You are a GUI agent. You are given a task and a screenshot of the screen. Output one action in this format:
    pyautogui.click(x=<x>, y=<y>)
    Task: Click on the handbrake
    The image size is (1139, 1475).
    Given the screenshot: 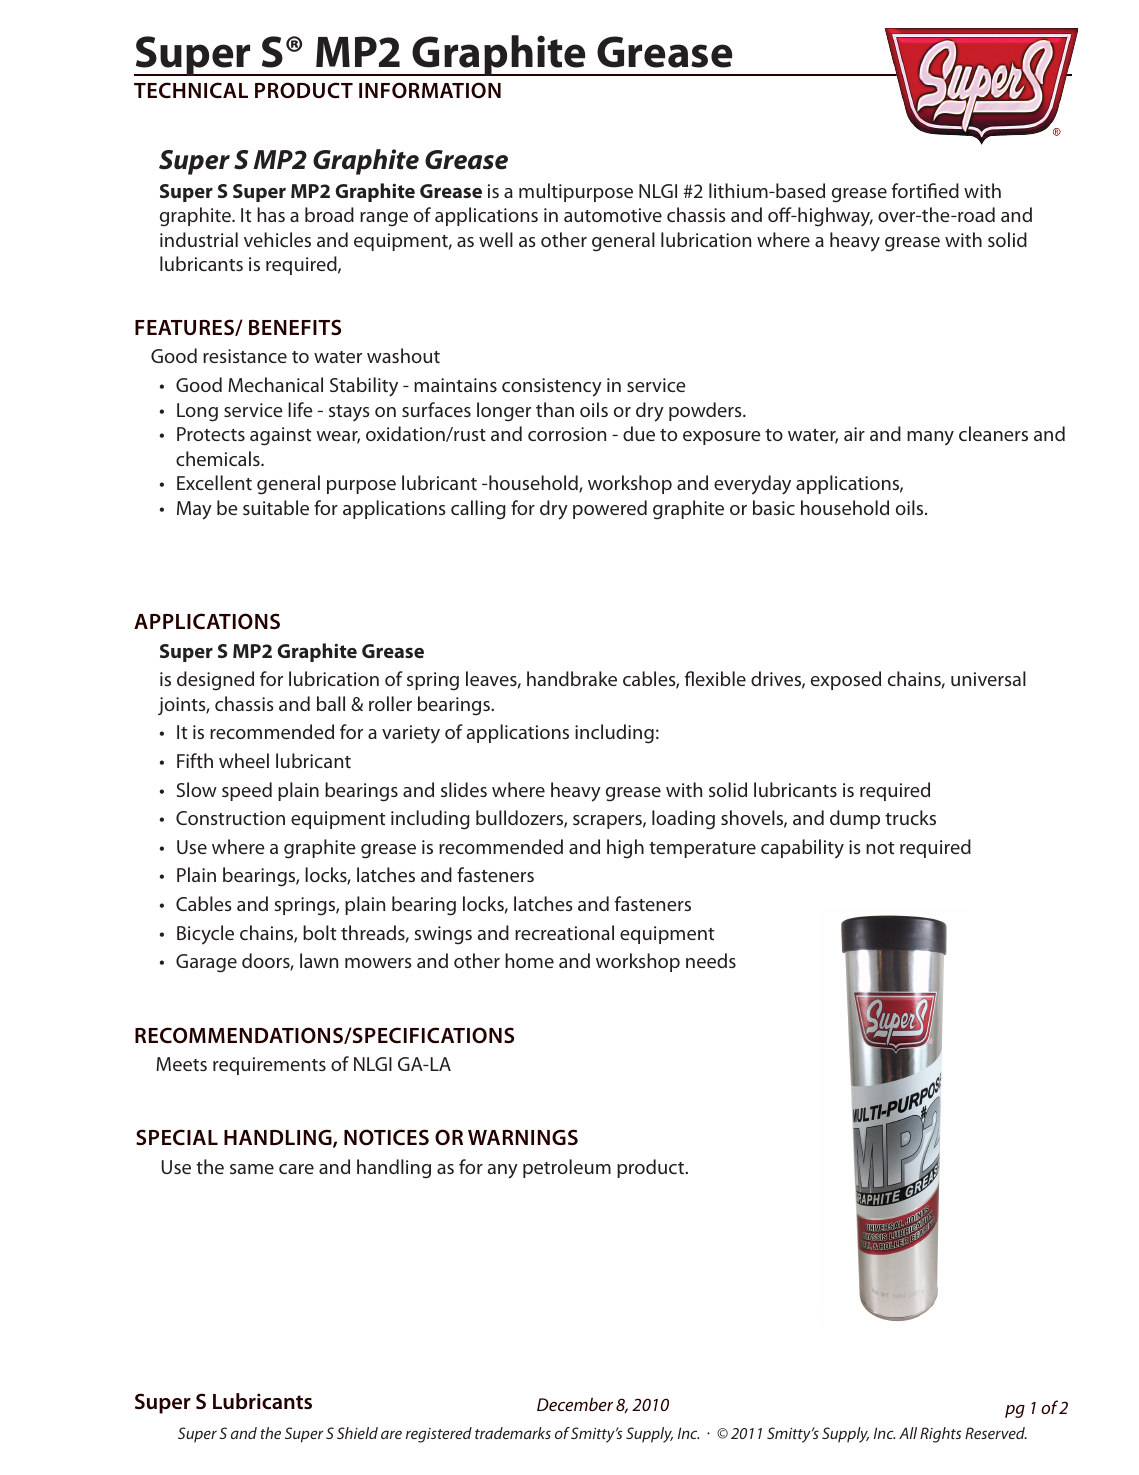 What is the action you would take?
    pyautogui.click(x=572, y=678)
